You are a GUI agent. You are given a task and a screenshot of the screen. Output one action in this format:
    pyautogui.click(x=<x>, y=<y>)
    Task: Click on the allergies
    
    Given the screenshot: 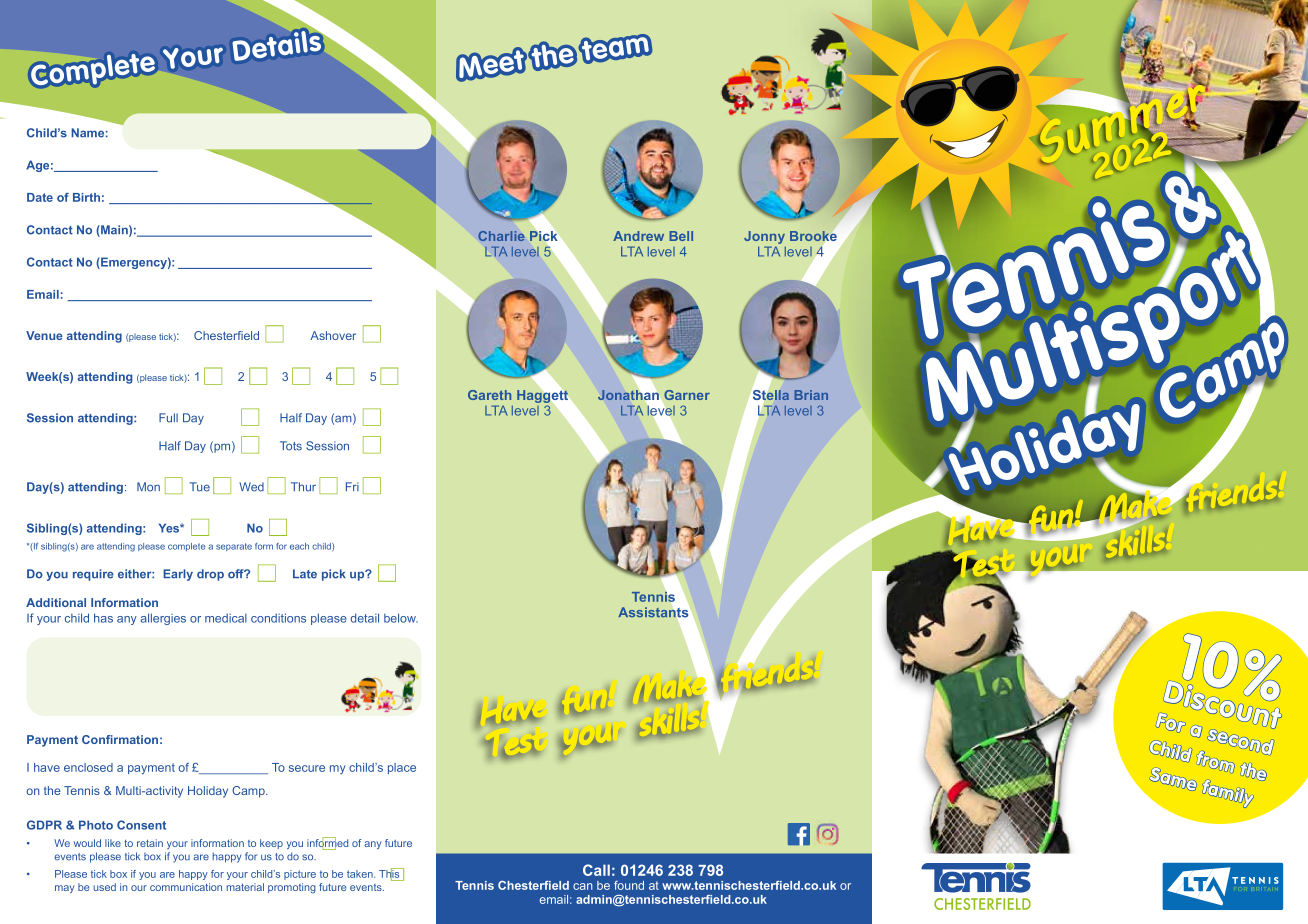 What is the action you would take?
    pyautogui.click(x=163, y=619)
